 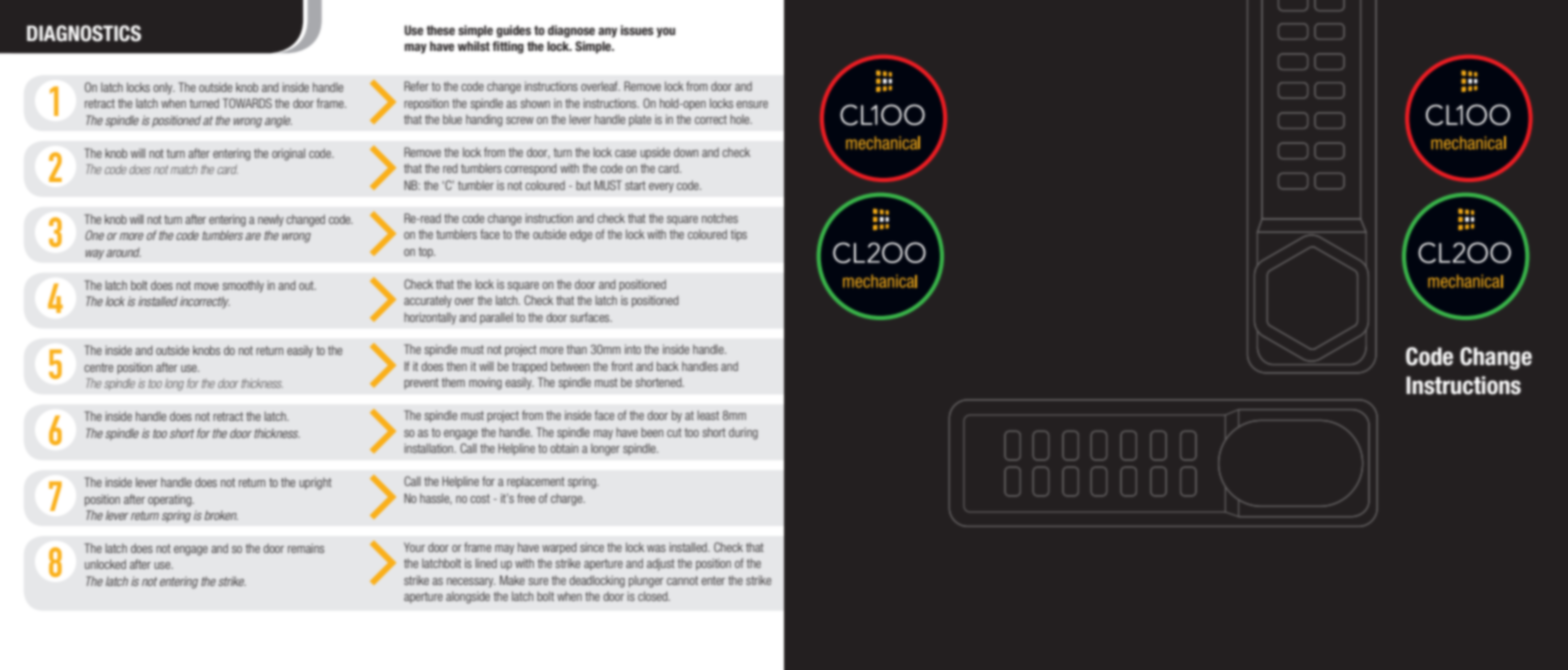 I want to click on broken, so click(x=221, y=515).
